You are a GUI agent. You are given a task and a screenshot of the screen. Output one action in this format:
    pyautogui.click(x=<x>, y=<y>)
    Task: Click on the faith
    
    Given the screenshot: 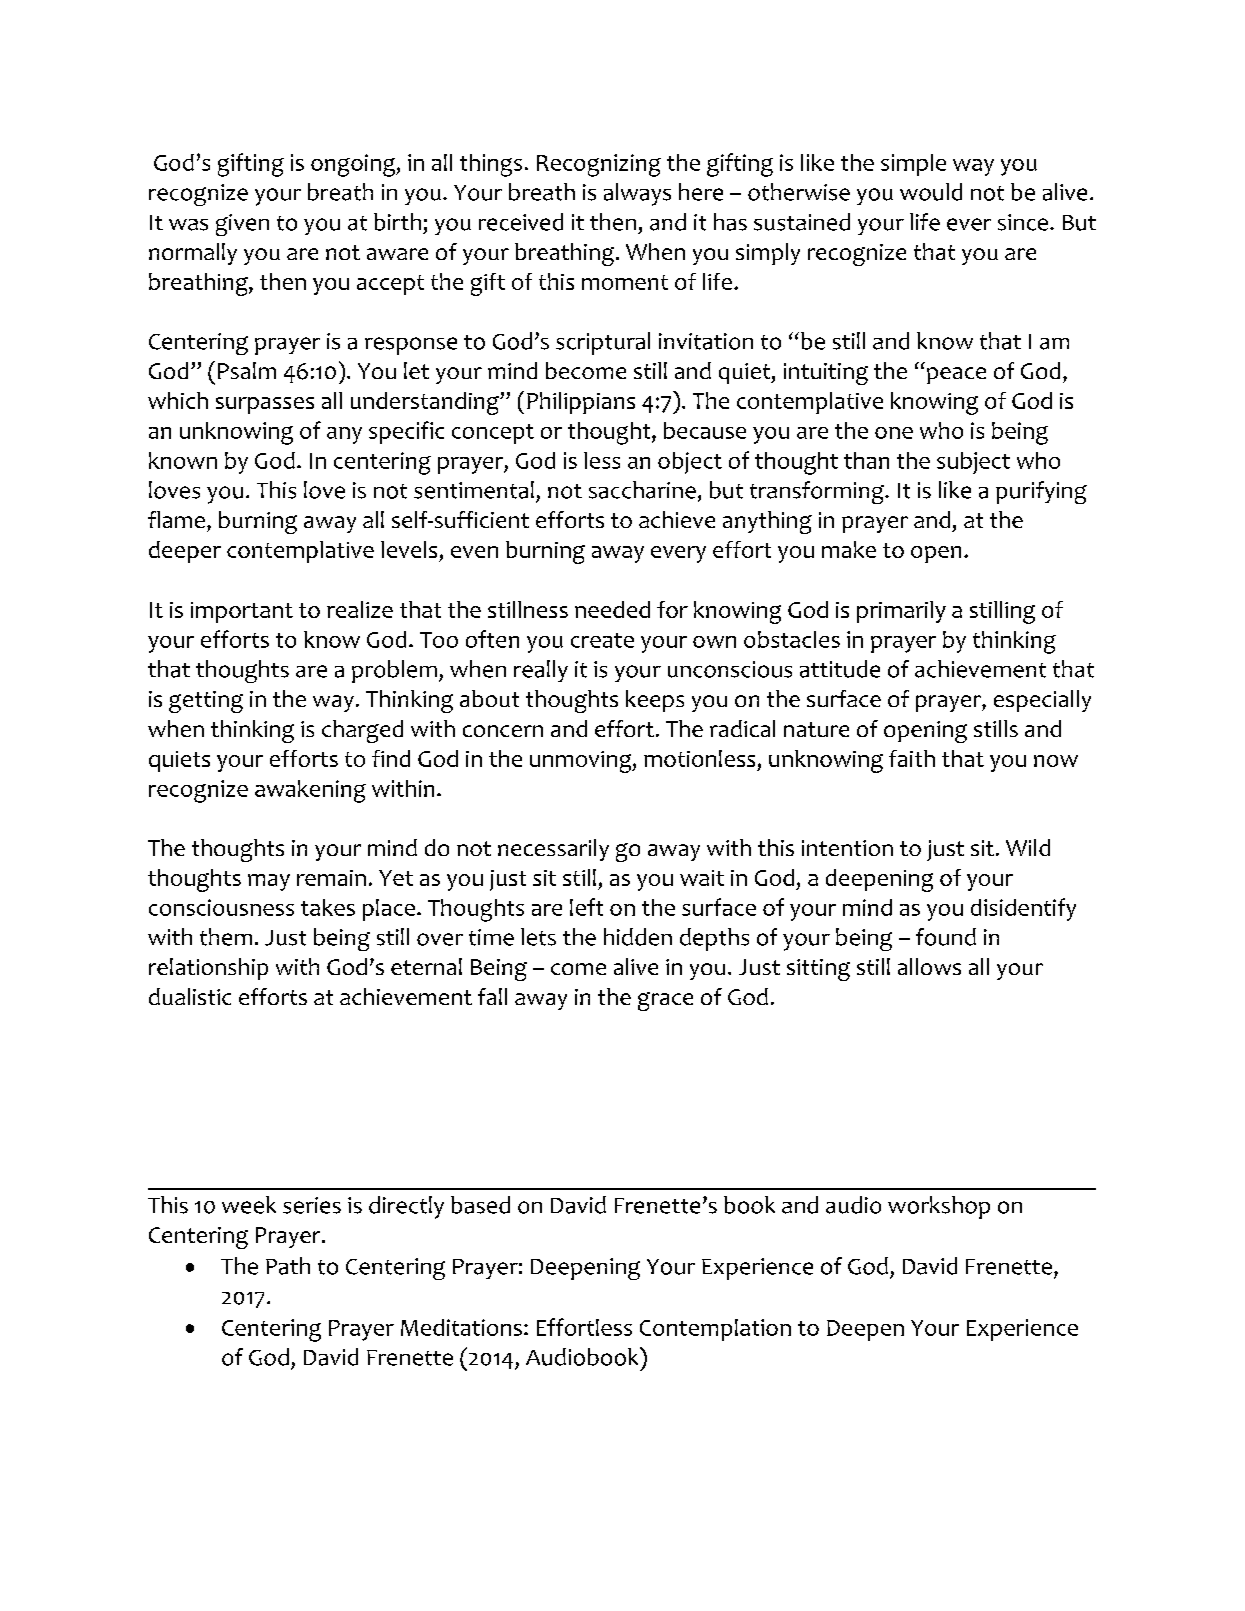 What is the action you would take?
    pyautogui.click(x=912, y=758)
